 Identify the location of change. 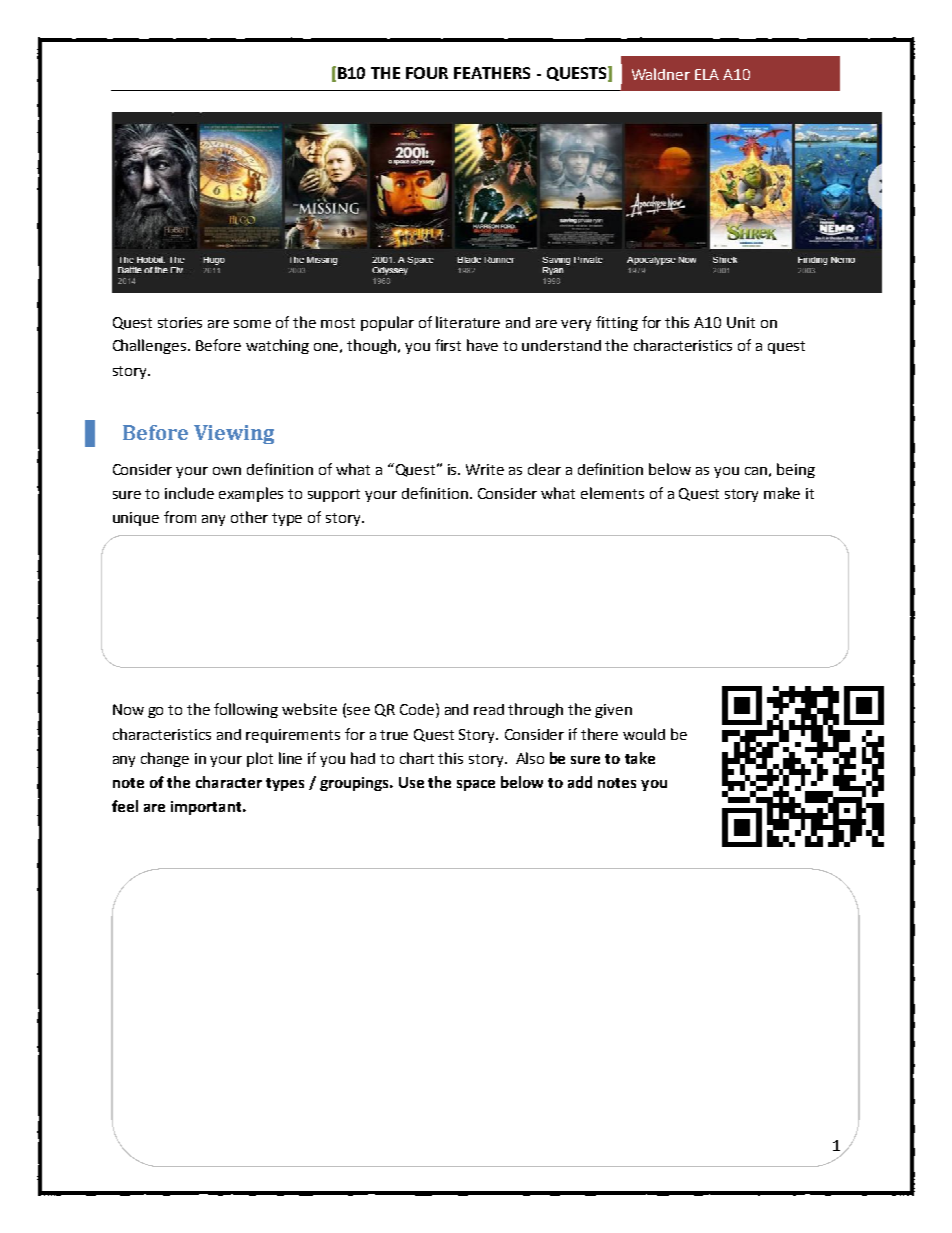
(165, 759).
